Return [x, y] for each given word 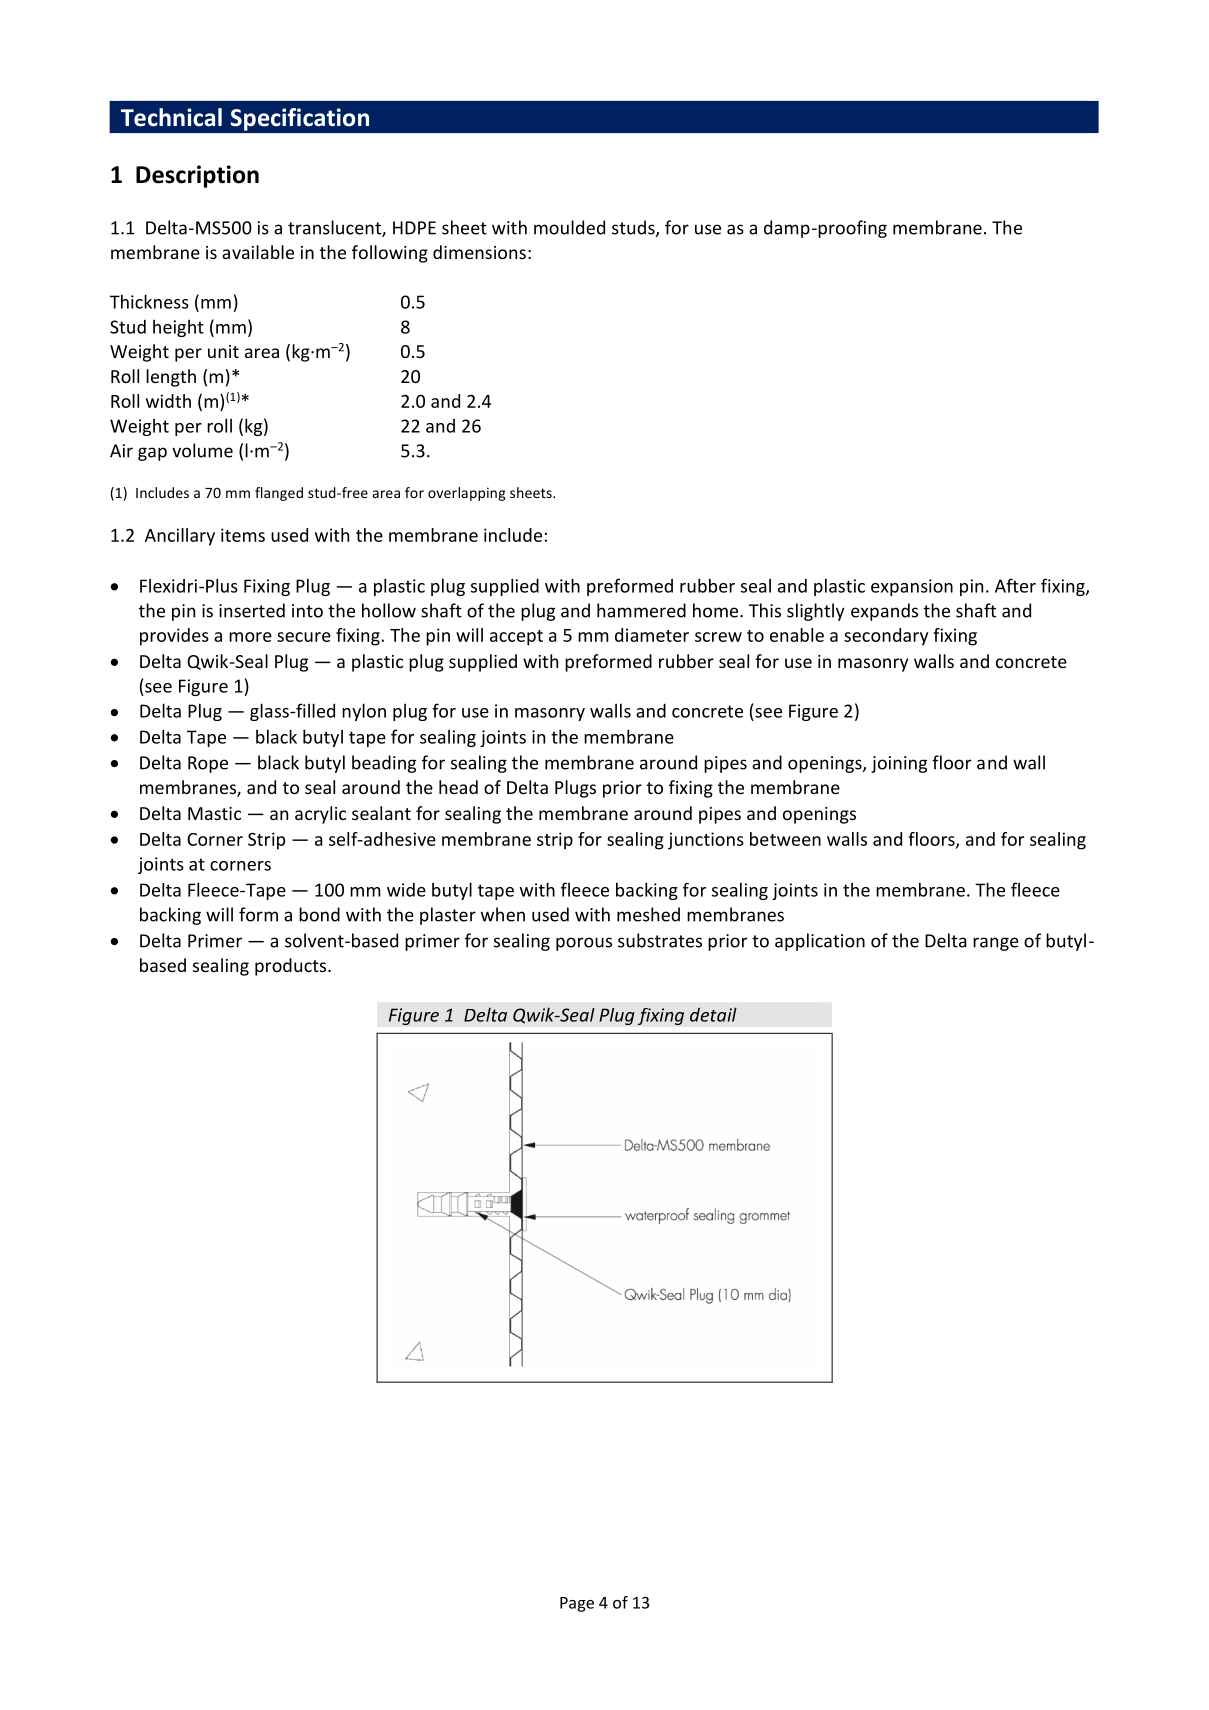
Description [197, 176]
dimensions [479, 252]
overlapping [467, 494]
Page [577, 1604]
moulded [569, 227]
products [292, 967]
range [996, 944]
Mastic [214, 813]
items [243, 535]
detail [713, 1014]
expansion [912, 587]
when [503, 914]
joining [899, 764]
